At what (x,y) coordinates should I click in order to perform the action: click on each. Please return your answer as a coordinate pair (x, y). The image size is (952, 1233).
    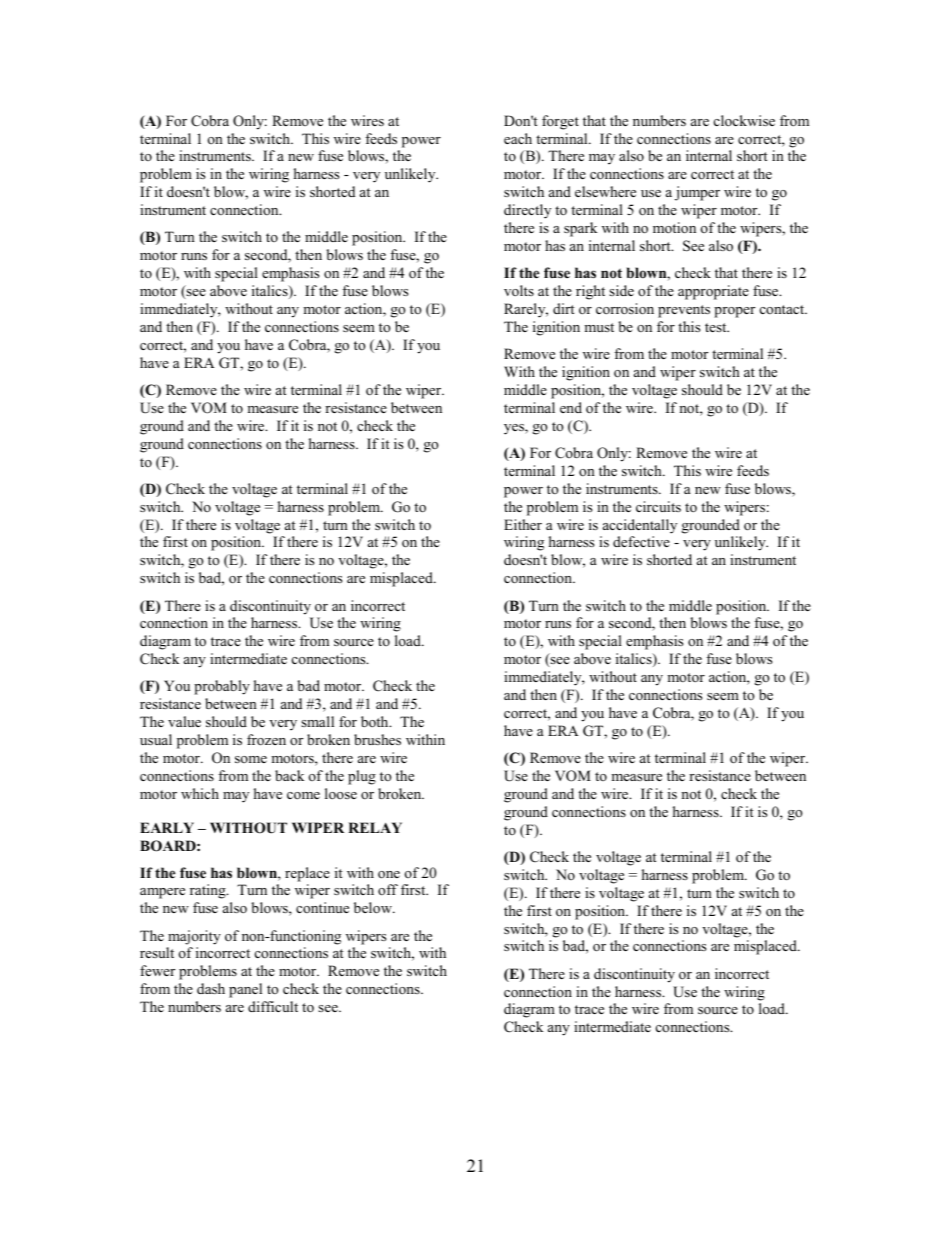
    Looking at the image, I should click on (518, 138).
